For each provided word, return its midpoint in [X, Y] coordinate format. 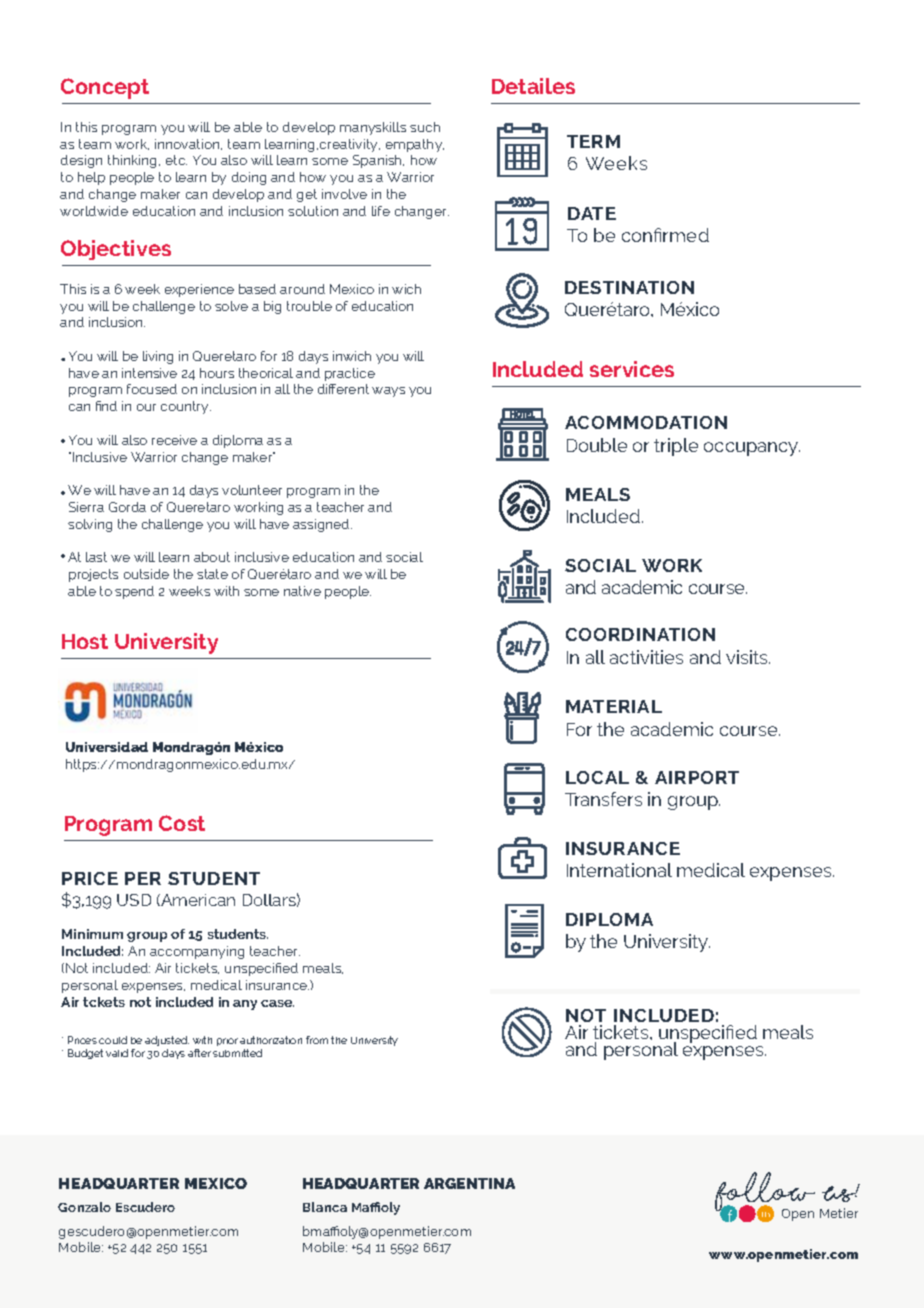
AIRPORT [697, 777]
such [425, 127]
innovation [188, 144]
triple [676, 447]
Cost [182, 823]
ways [388, 392]
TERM [593, 141]
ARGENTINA [469, 1183]
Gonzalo [84, 1207]
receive [174, 440]
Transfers [603, 799]
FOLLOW [765, 1193]
